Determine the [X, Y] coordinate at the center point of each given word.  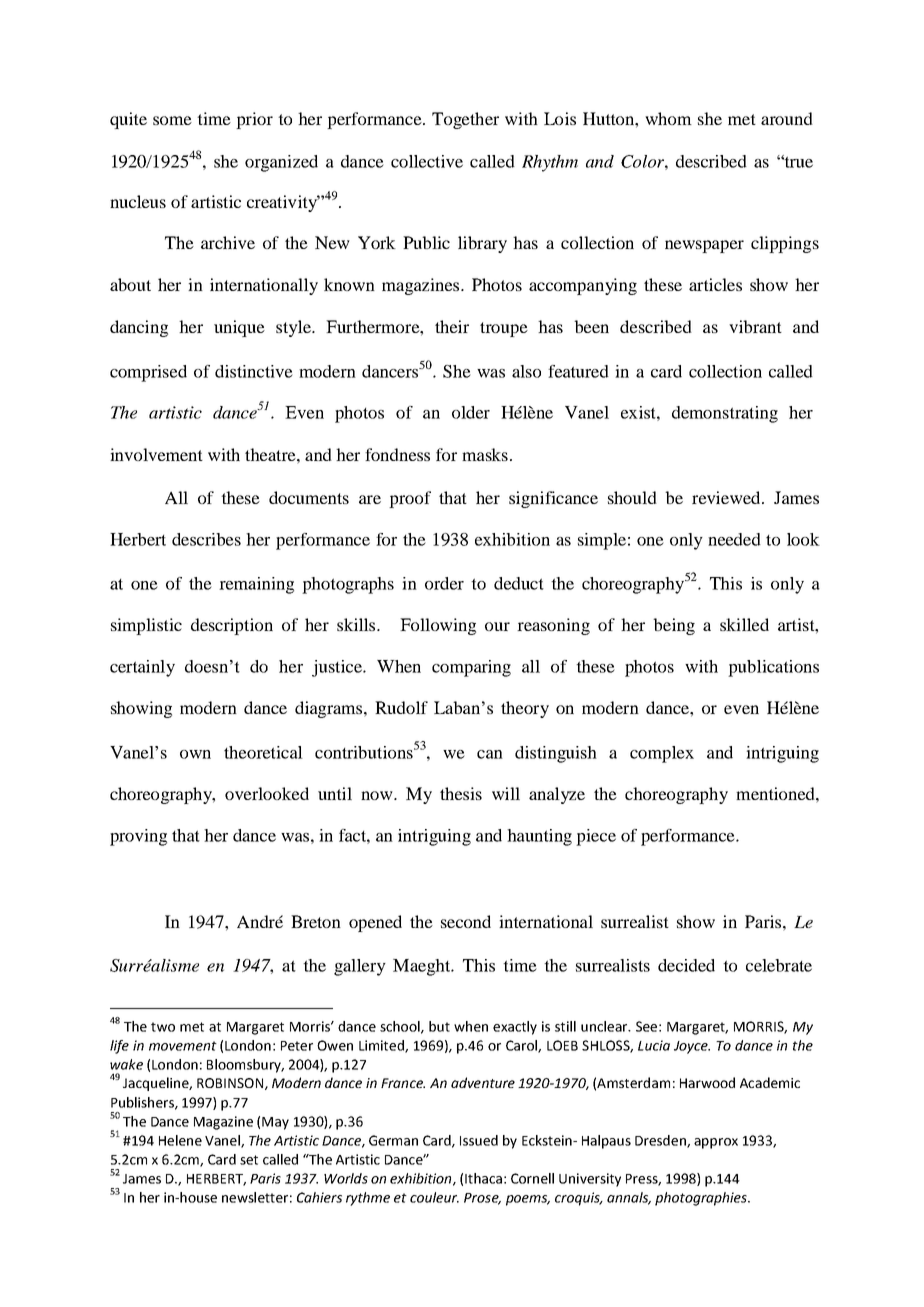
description [232, 626]
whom [668, 118]
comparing [471, 668]
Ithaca [483, 1178]
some [172, 120]
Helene [180, 1140]
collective [427, 161]
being [674, 626]
